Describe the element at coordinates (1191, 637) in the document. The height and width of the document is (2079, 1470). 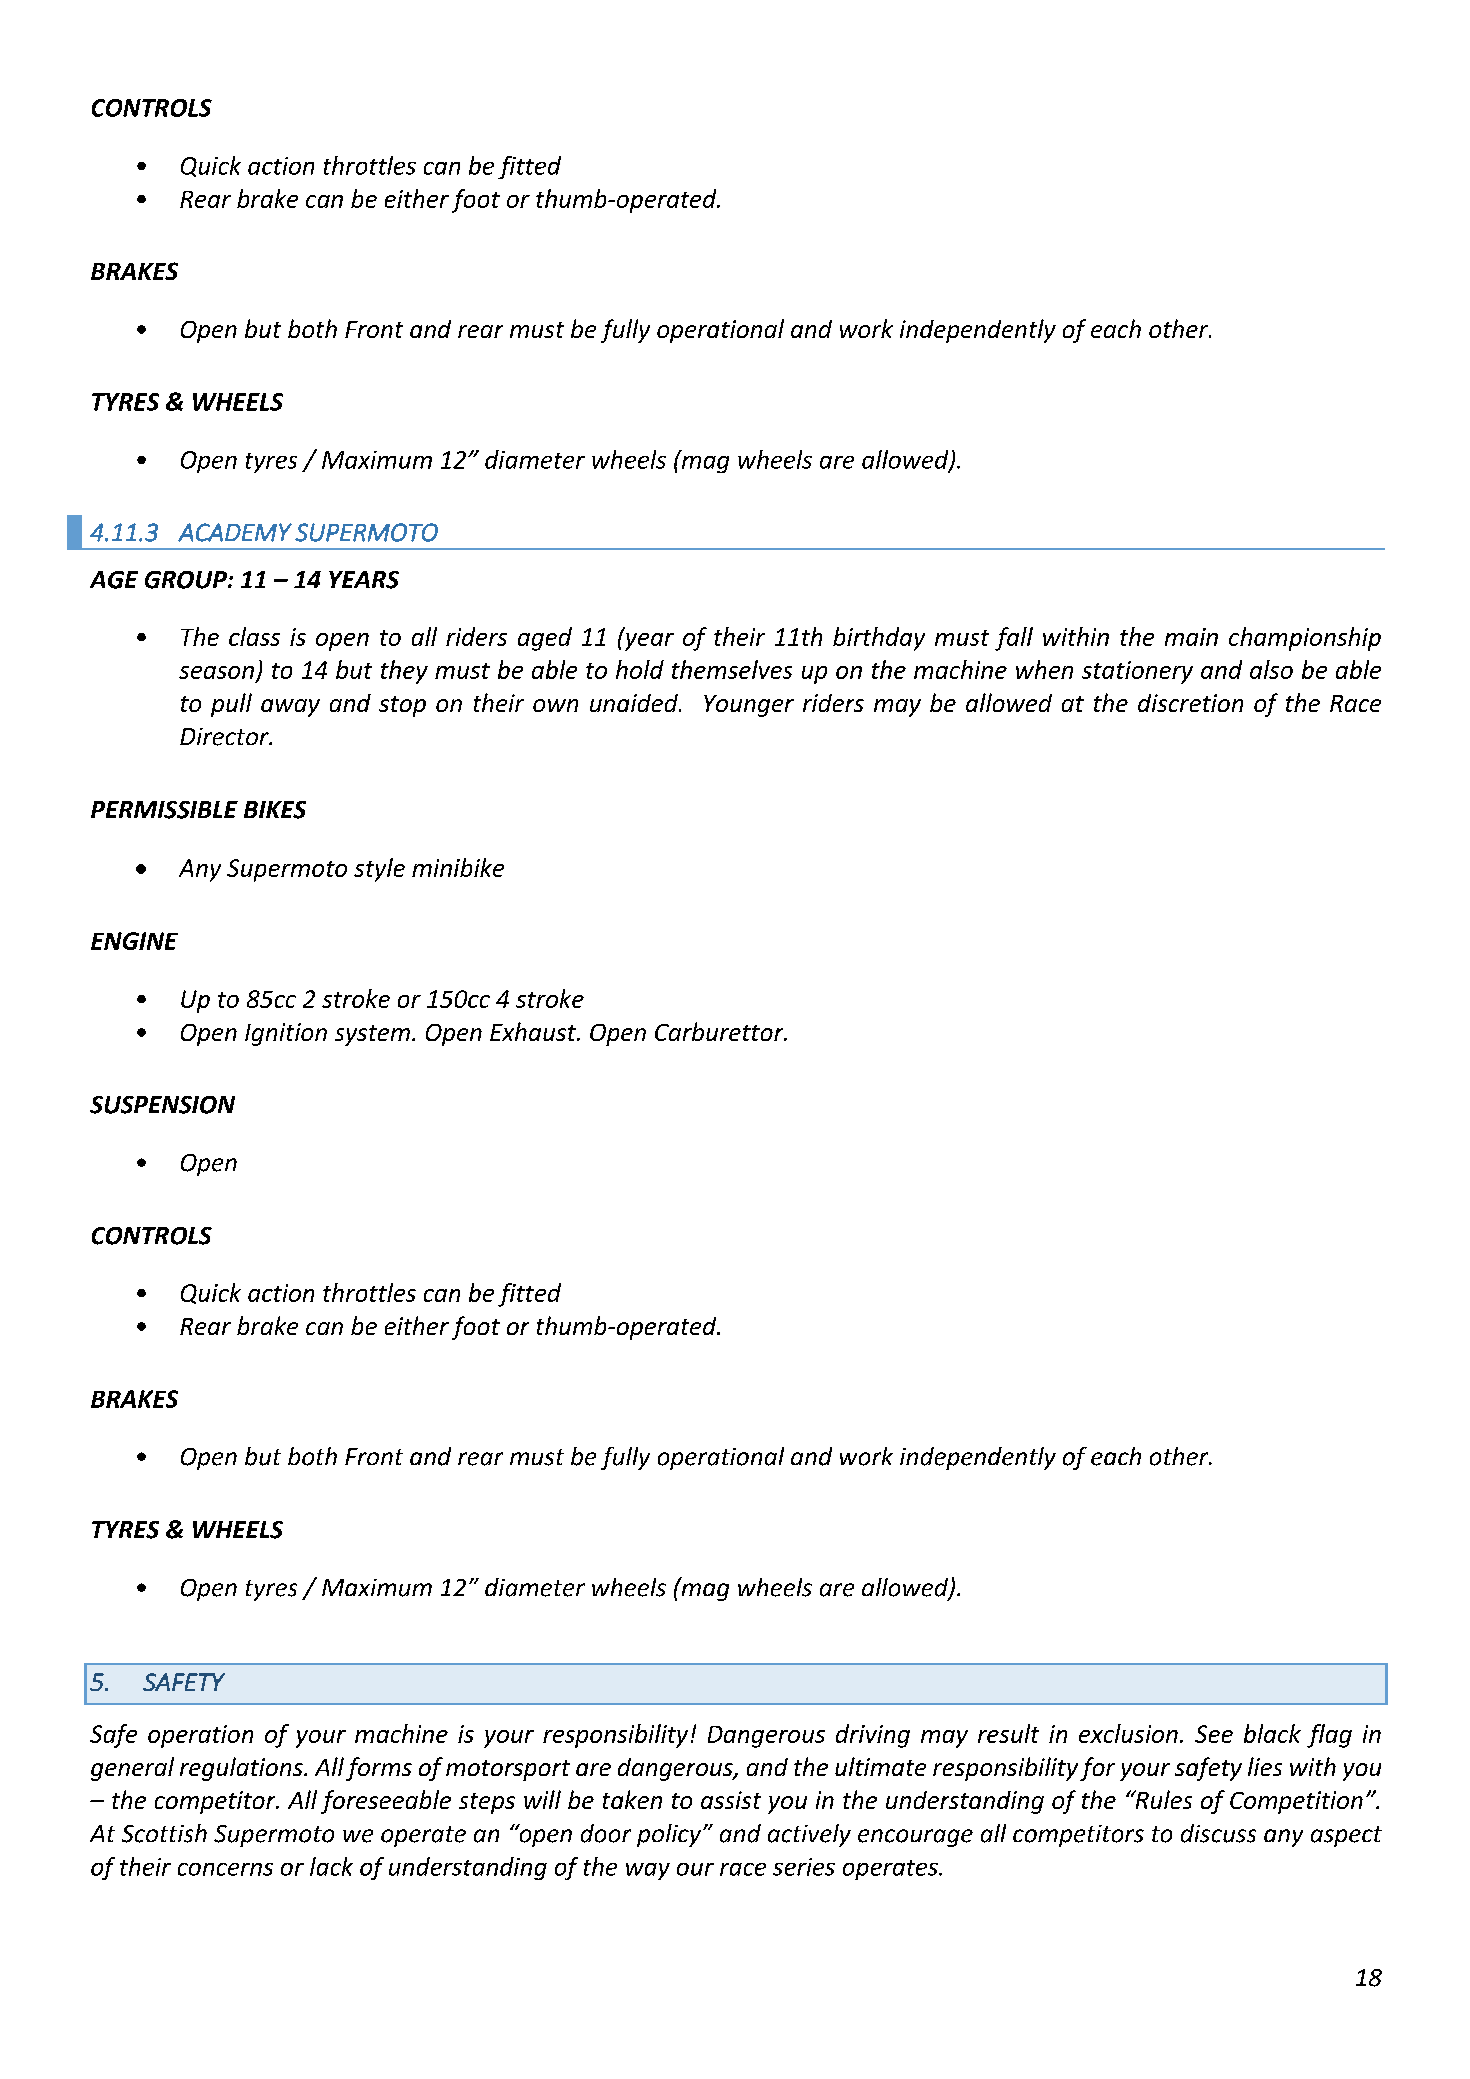
I see `main` at that location.
